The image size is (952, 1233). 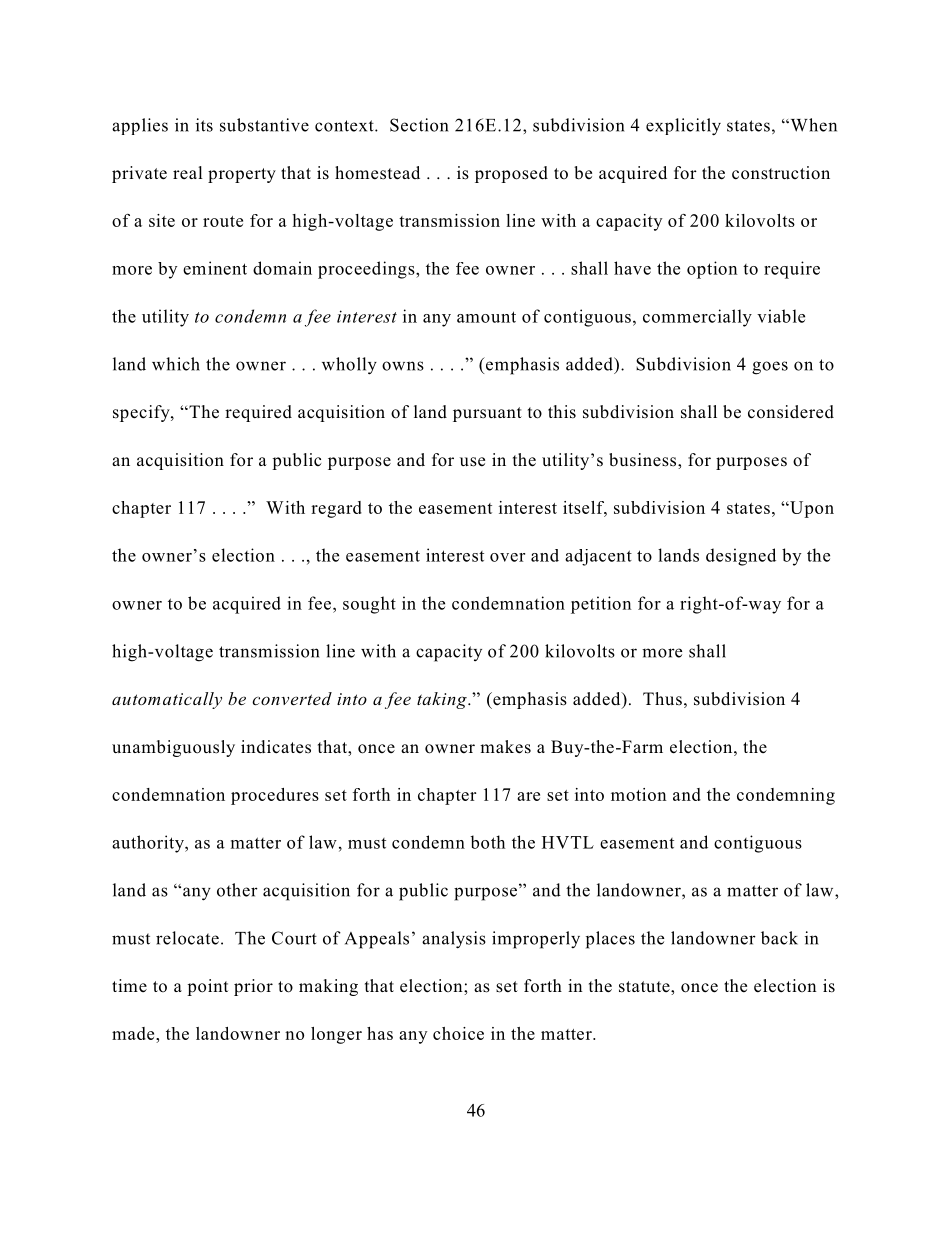 I want to click on designed, so click(x=741, y=557).
